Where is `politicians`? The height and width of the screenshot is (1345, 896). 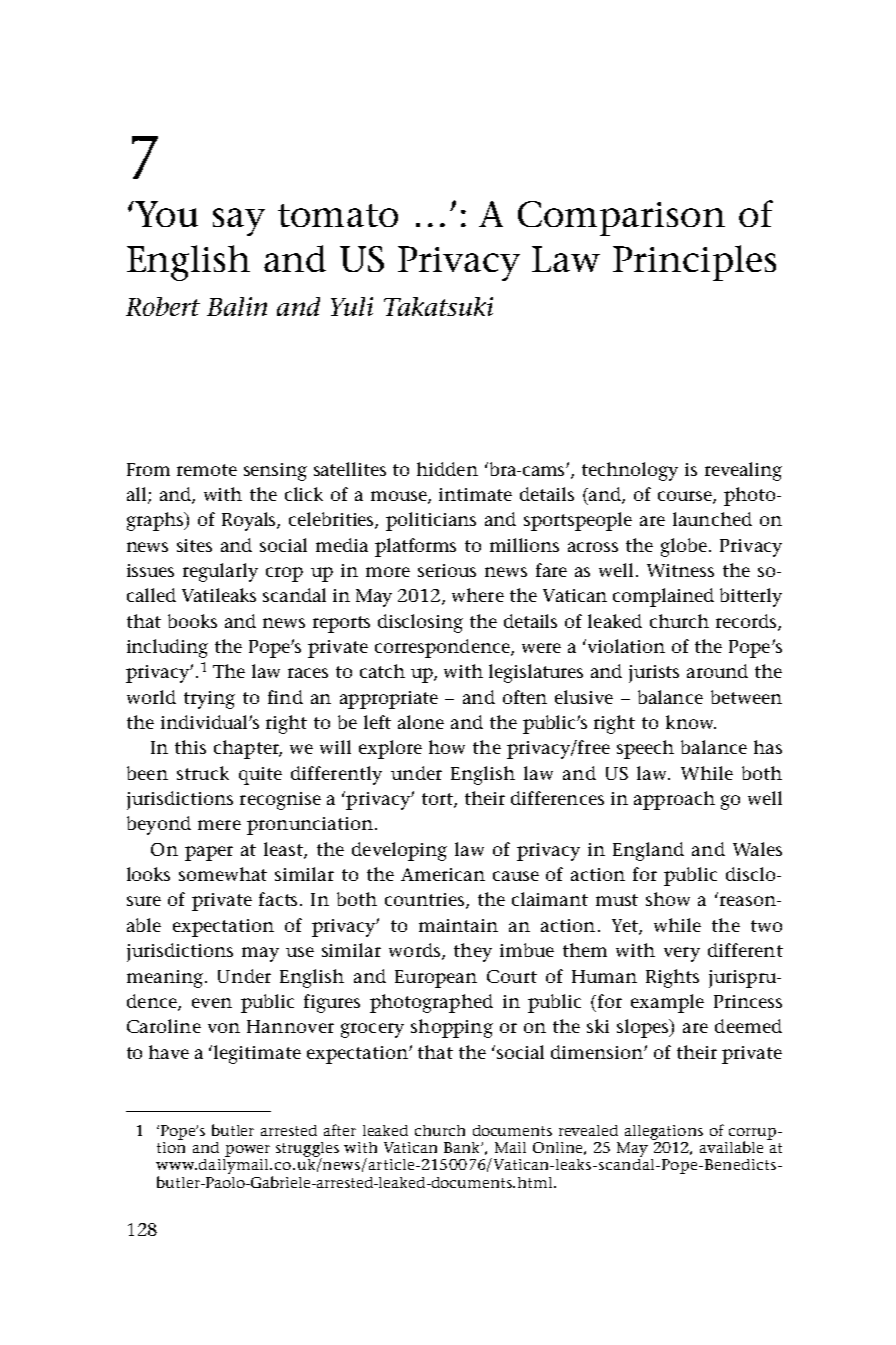 politicians is located at coordinates (431, 521).
